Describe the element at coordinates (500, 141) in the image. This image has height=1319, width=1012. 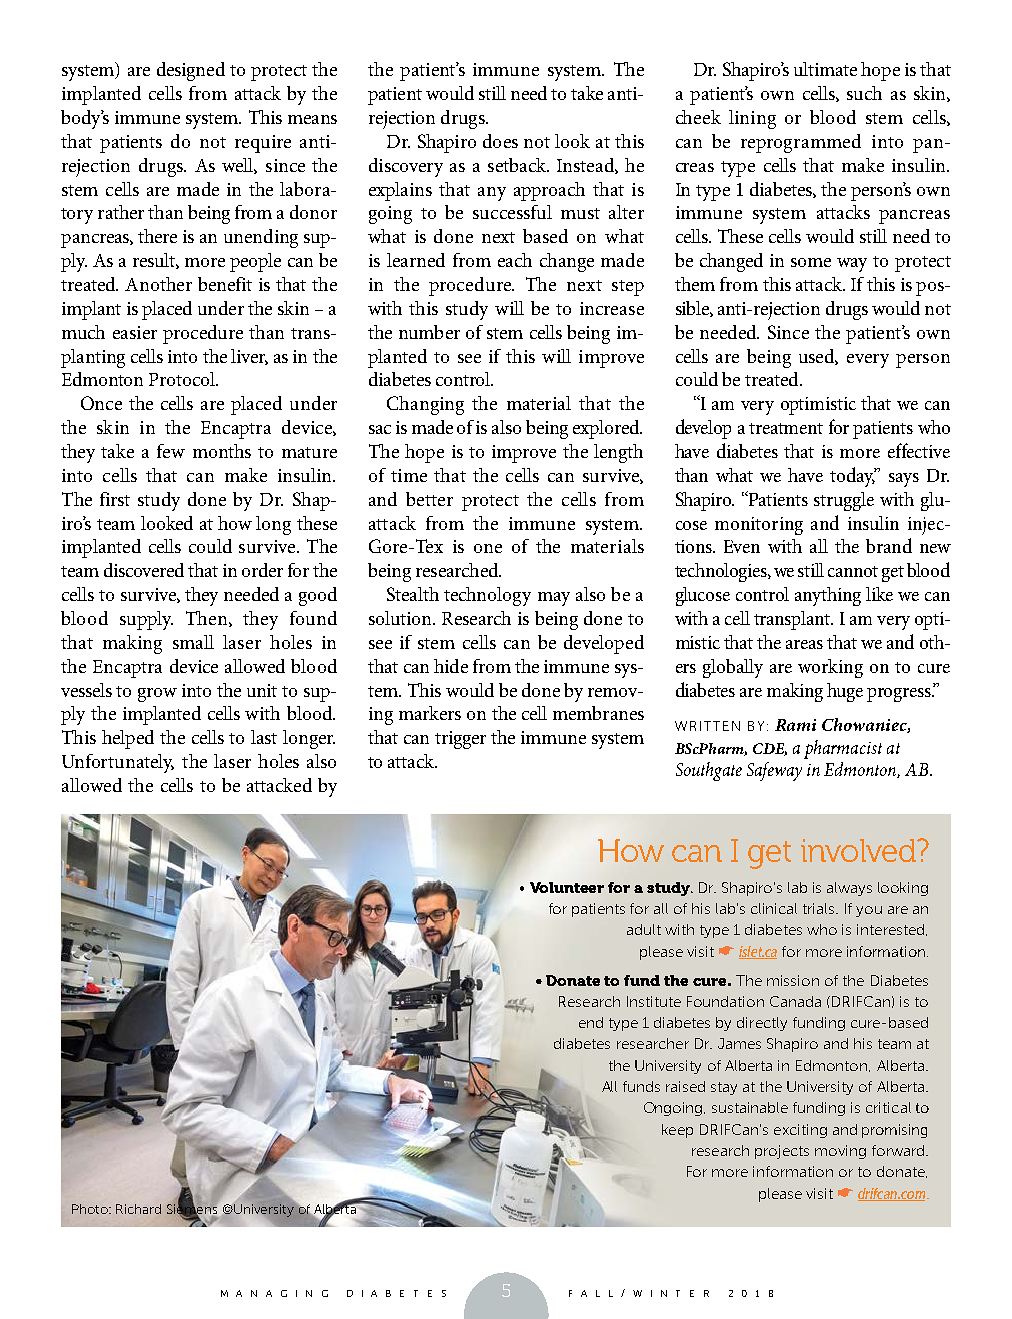
I see `does` at that location.
